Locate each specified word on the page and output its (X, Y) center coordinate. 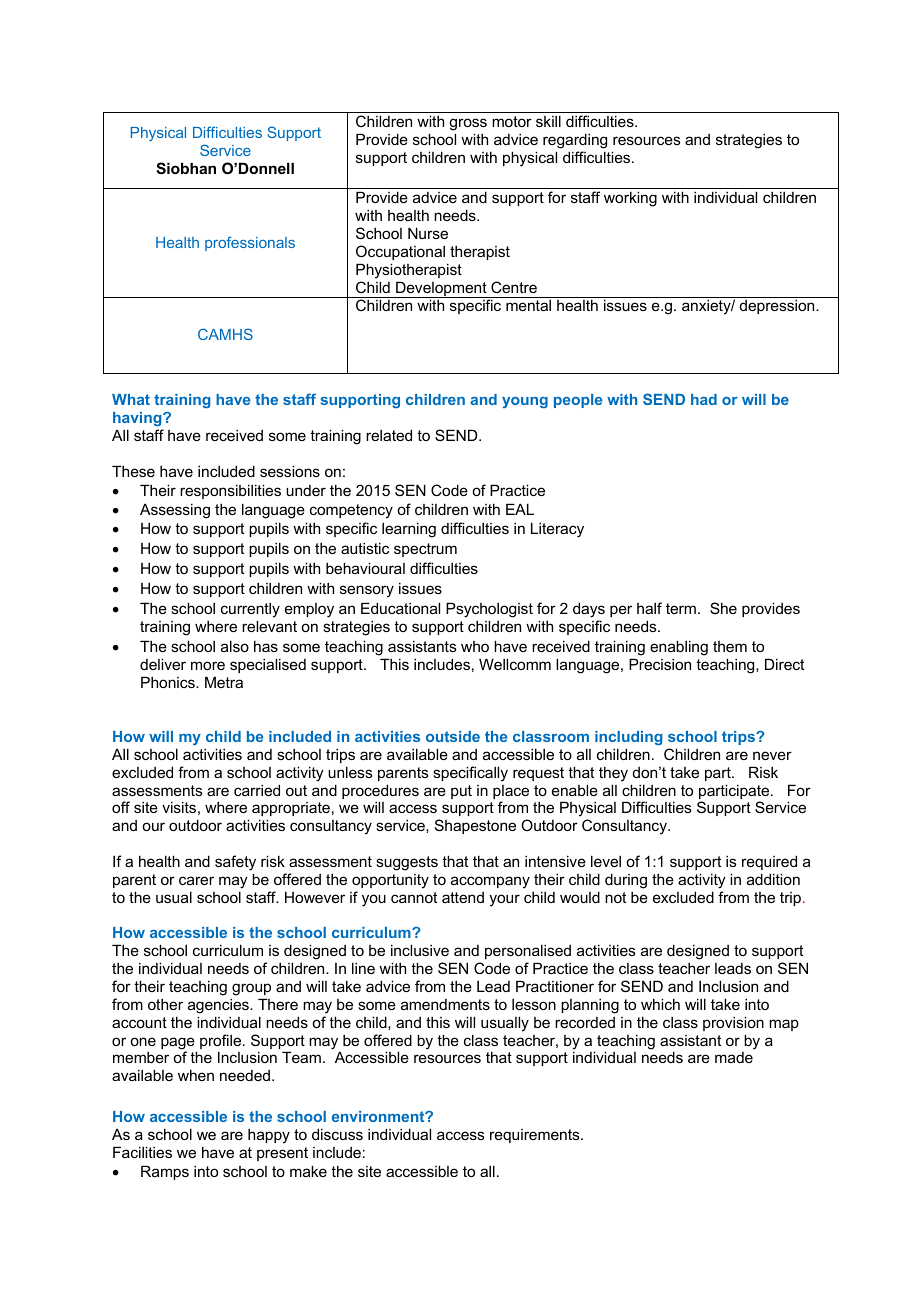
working (630, 199)
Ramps (165, 1172)
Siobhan (186, 168)
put (461, 792)
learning (409, 530)
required (769, 862)
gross (468, 124)
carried (257, 790)
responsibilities (230, 491)
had (704, 399)
